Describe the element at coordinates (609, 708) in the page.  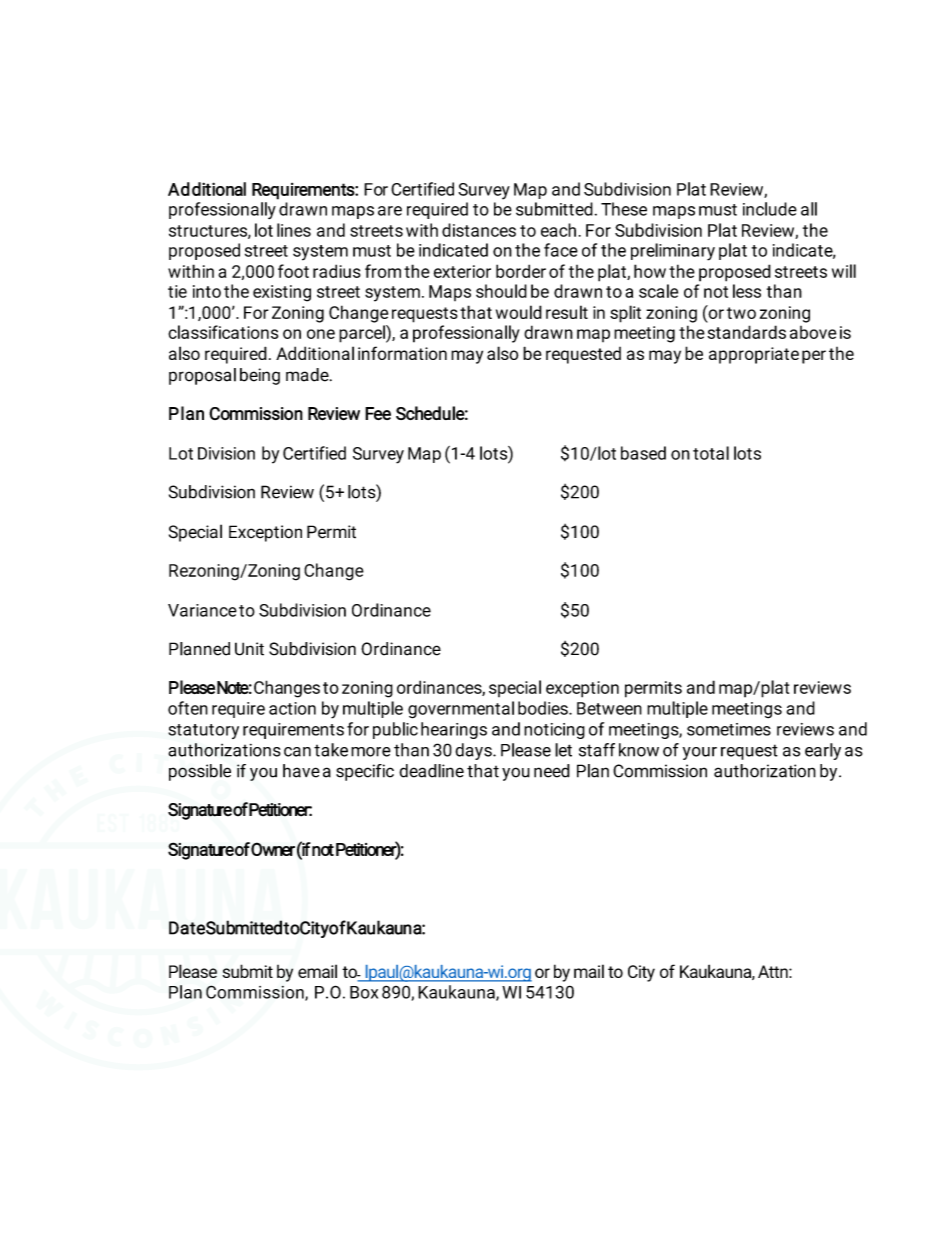
I see `Between` at that location.
